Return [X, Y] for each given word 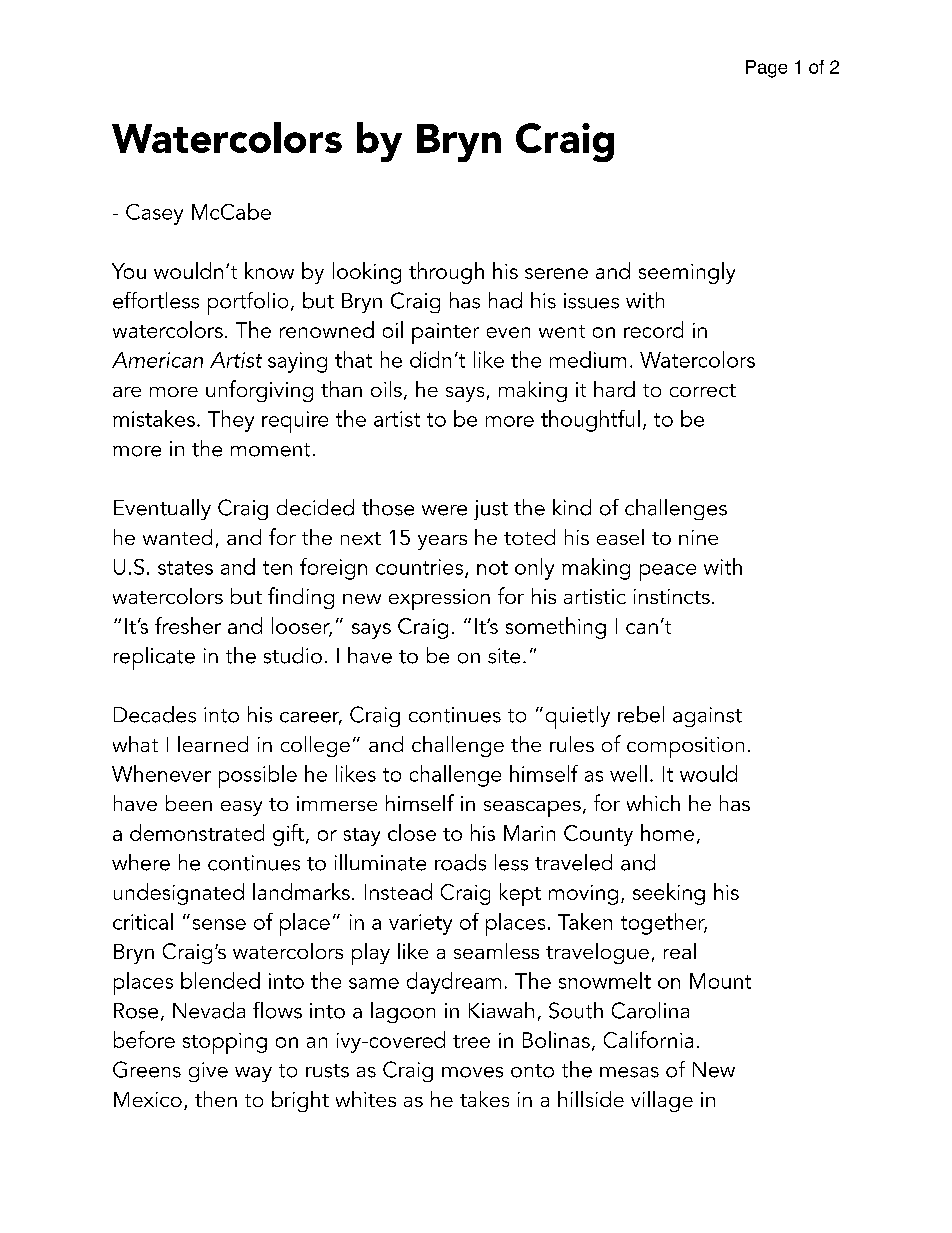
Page [766, 69]
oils [386, 389]
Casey [154, 214]
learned [213, 744]
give [208, 1072]
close [412, 832]
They [231, 421]
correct [703, 390]
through [446, 273]
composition [685, 747]
